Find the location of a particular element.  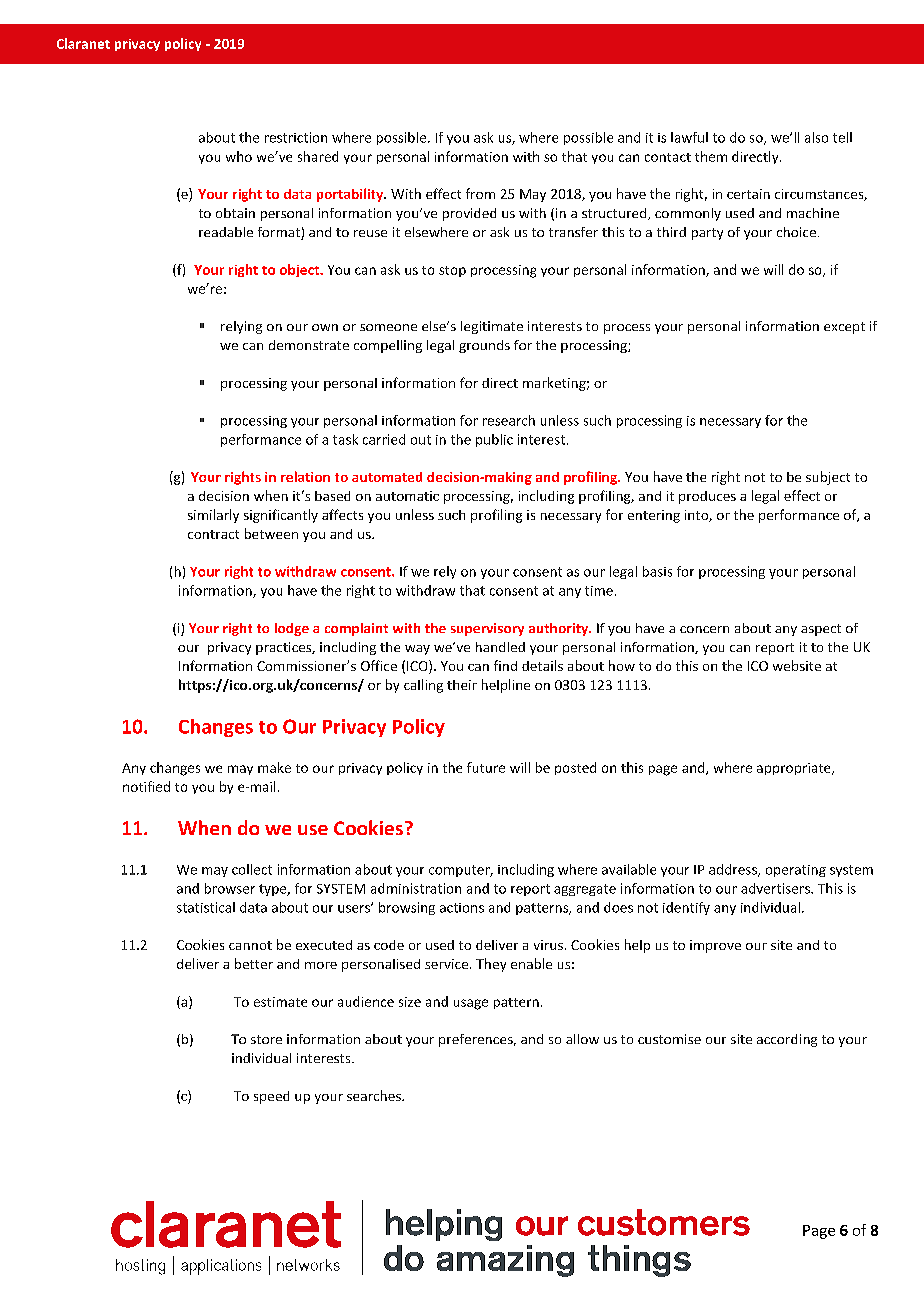

future is located at coordinates (486, 767).
